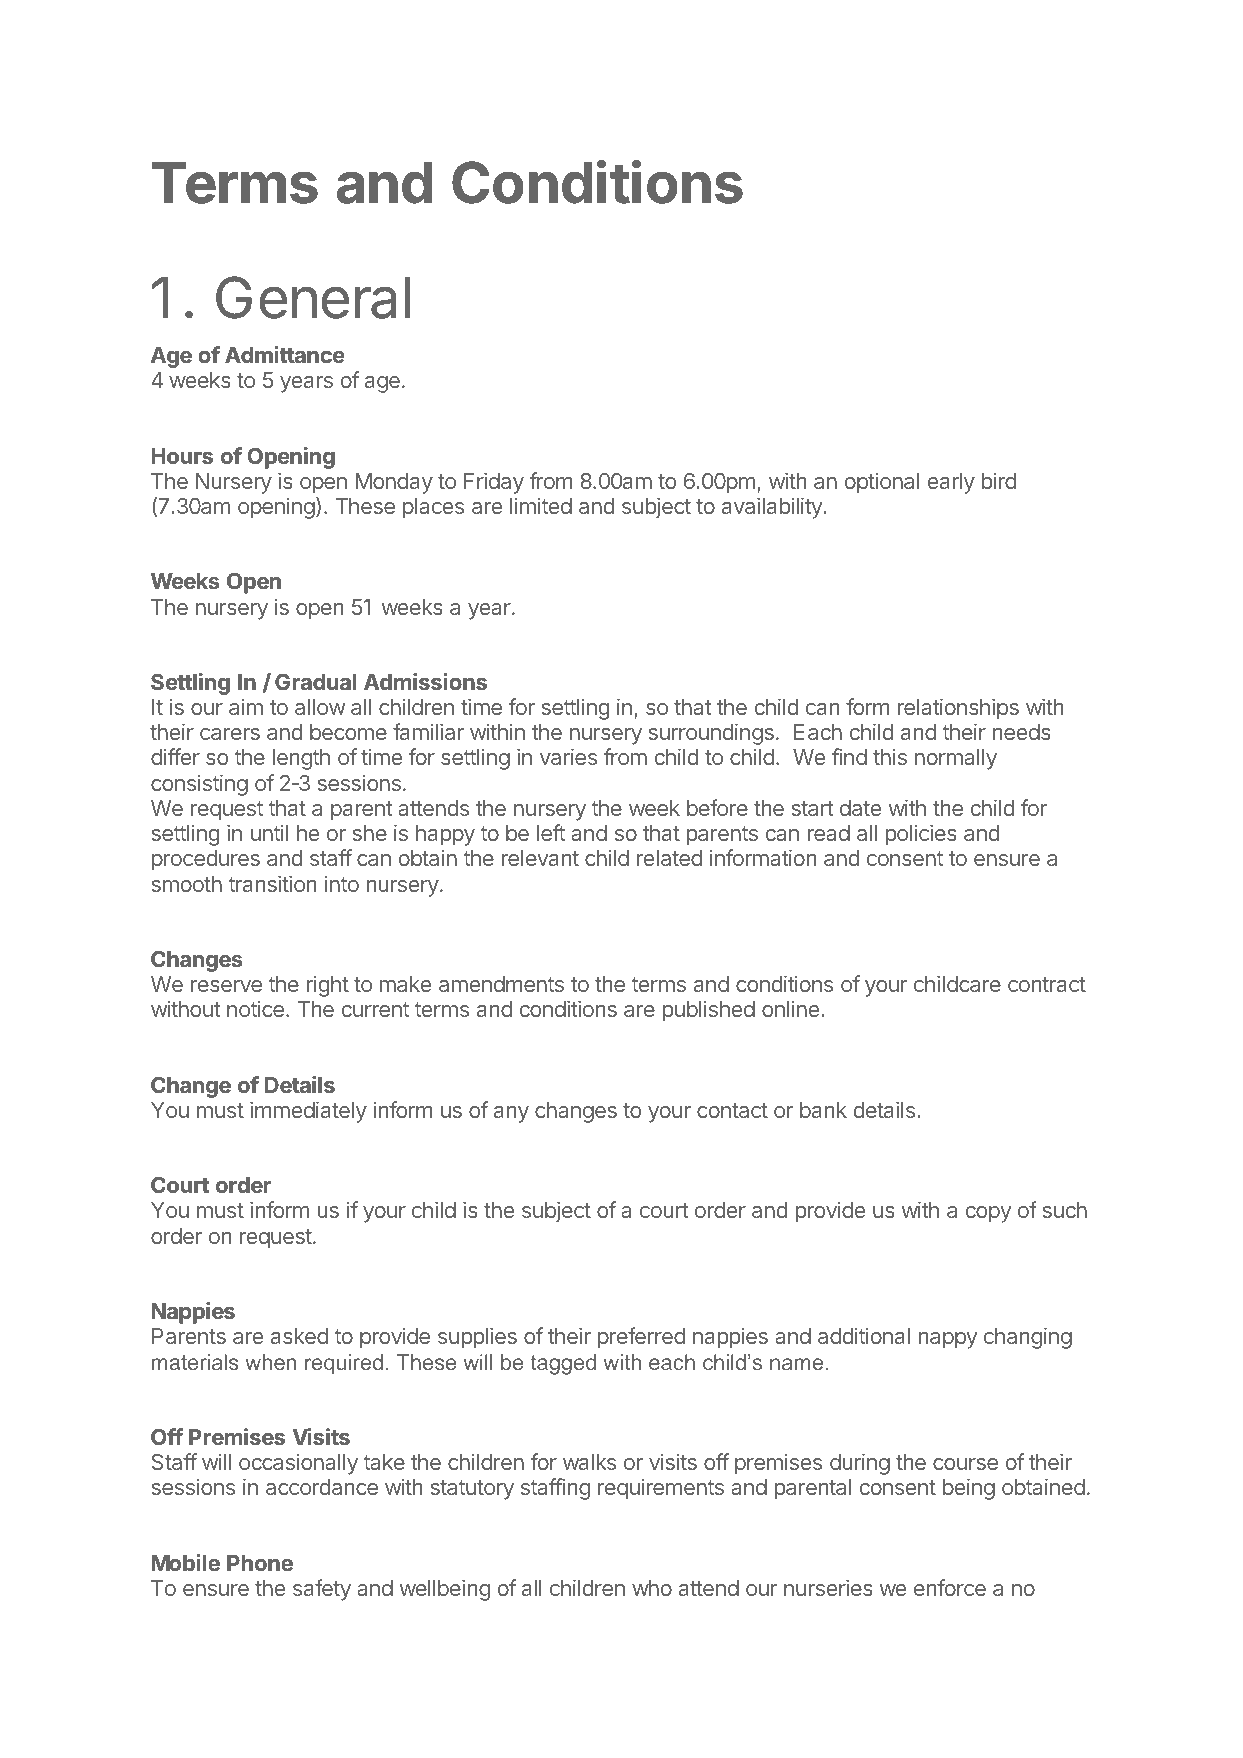 Image resolution: width=1243 pixels, height=1758 pixels. Describe the element at coordinates (958, 709) in the document. I see `relationships` at that location.
